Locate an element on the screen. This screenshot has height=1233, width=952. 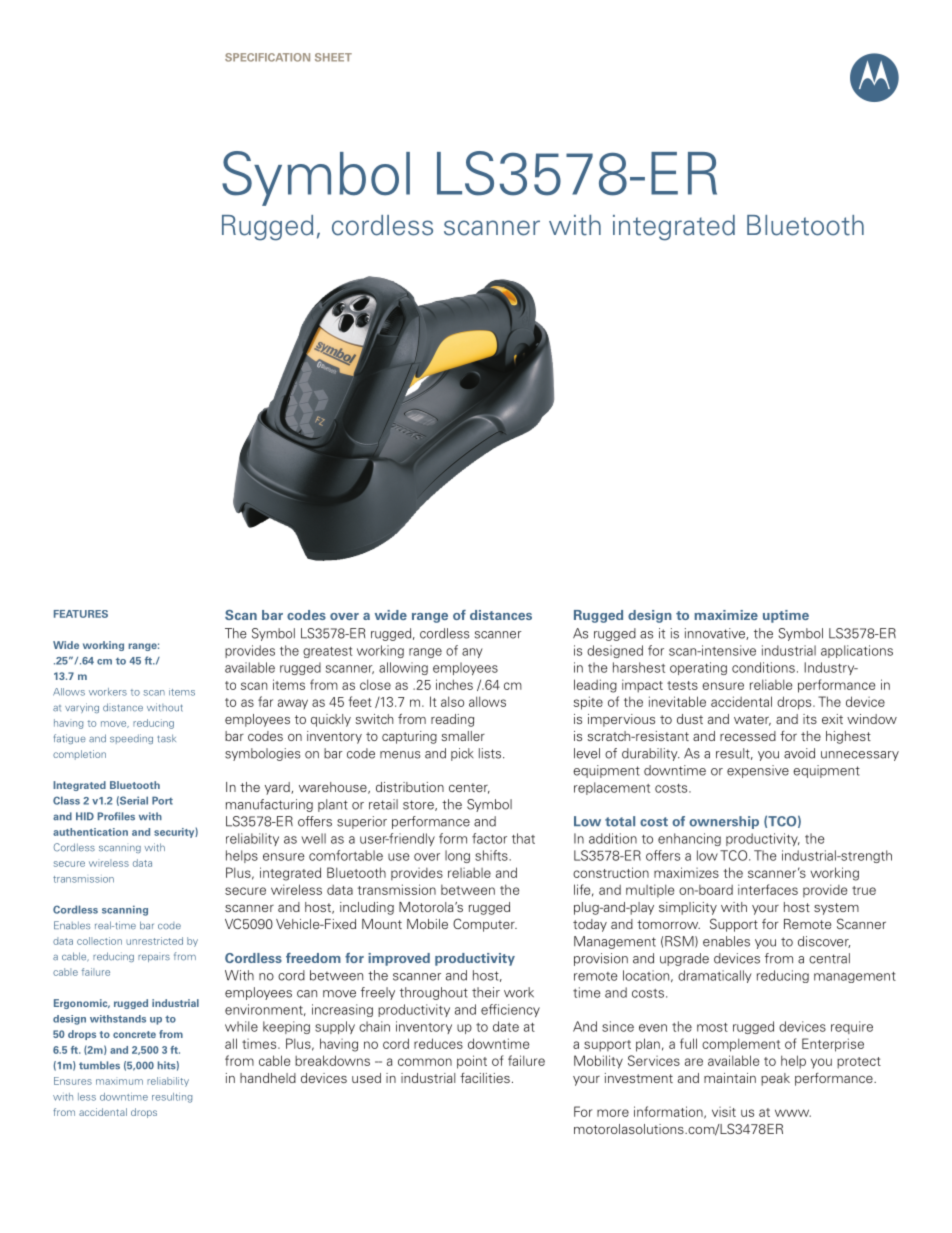
SHEET is located at coordinates (333, 57).
